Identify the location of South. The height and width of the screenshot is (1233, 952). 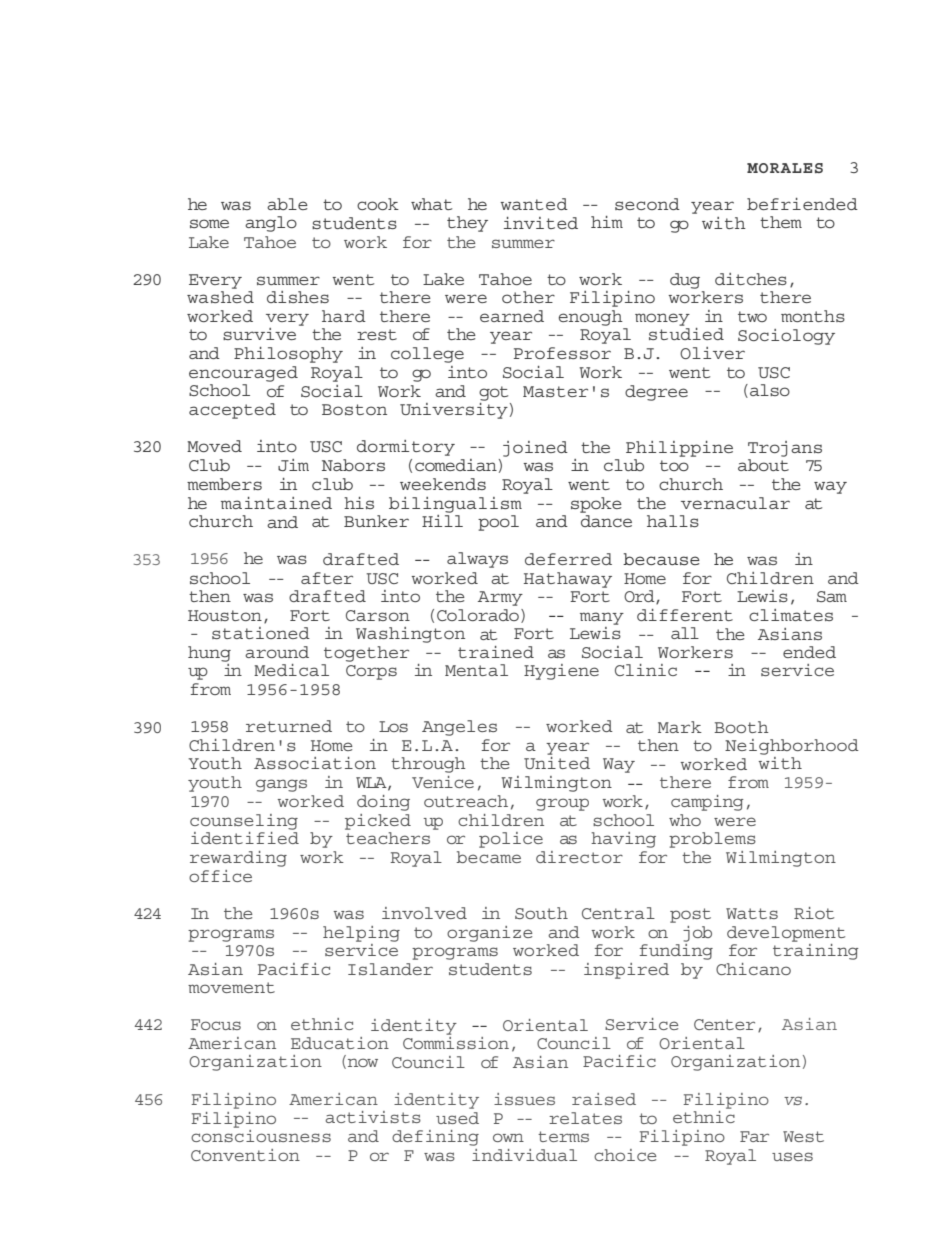
(541, 913).
